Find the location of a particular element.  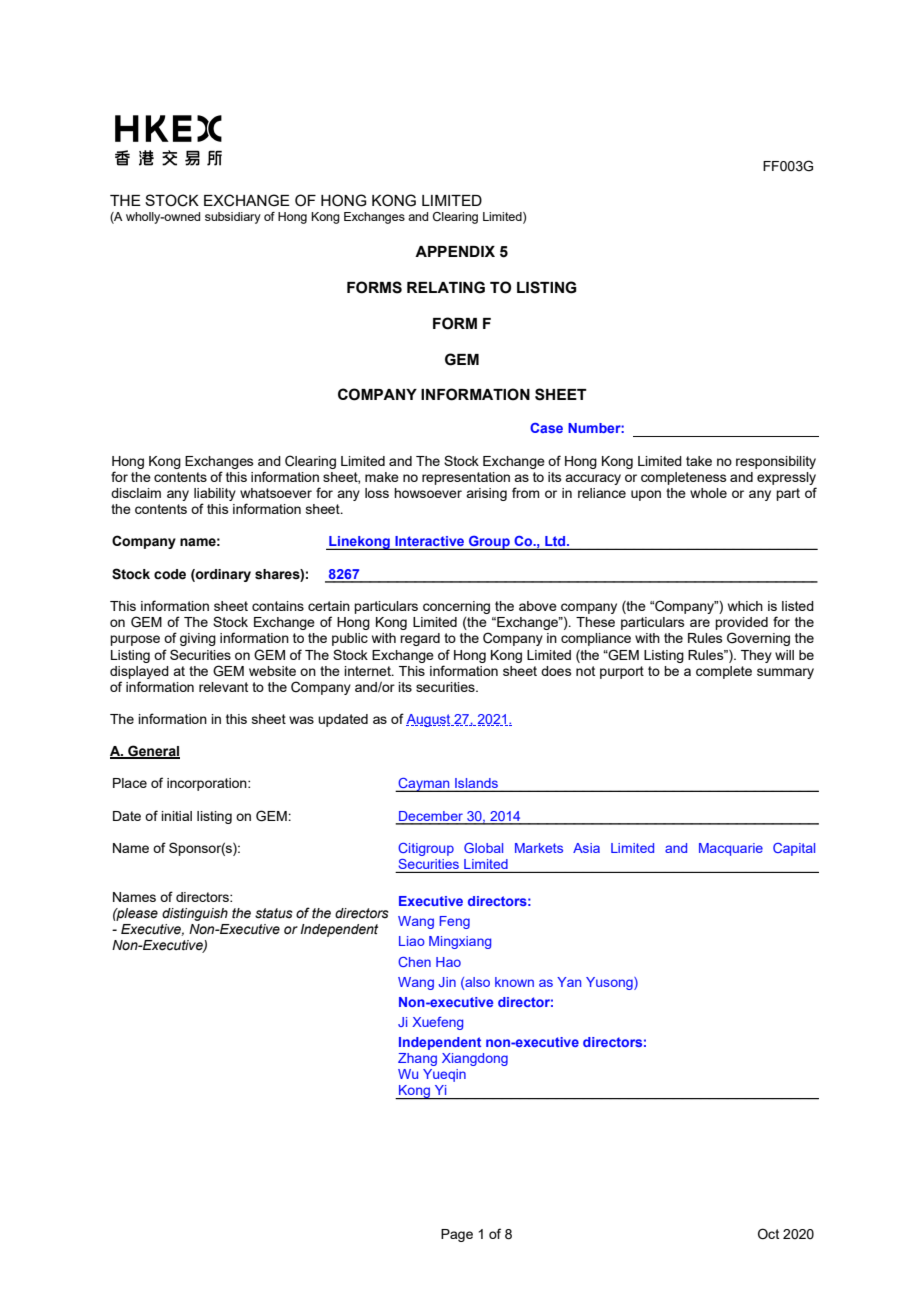

Oct is located at coordinates (768, 1234).
